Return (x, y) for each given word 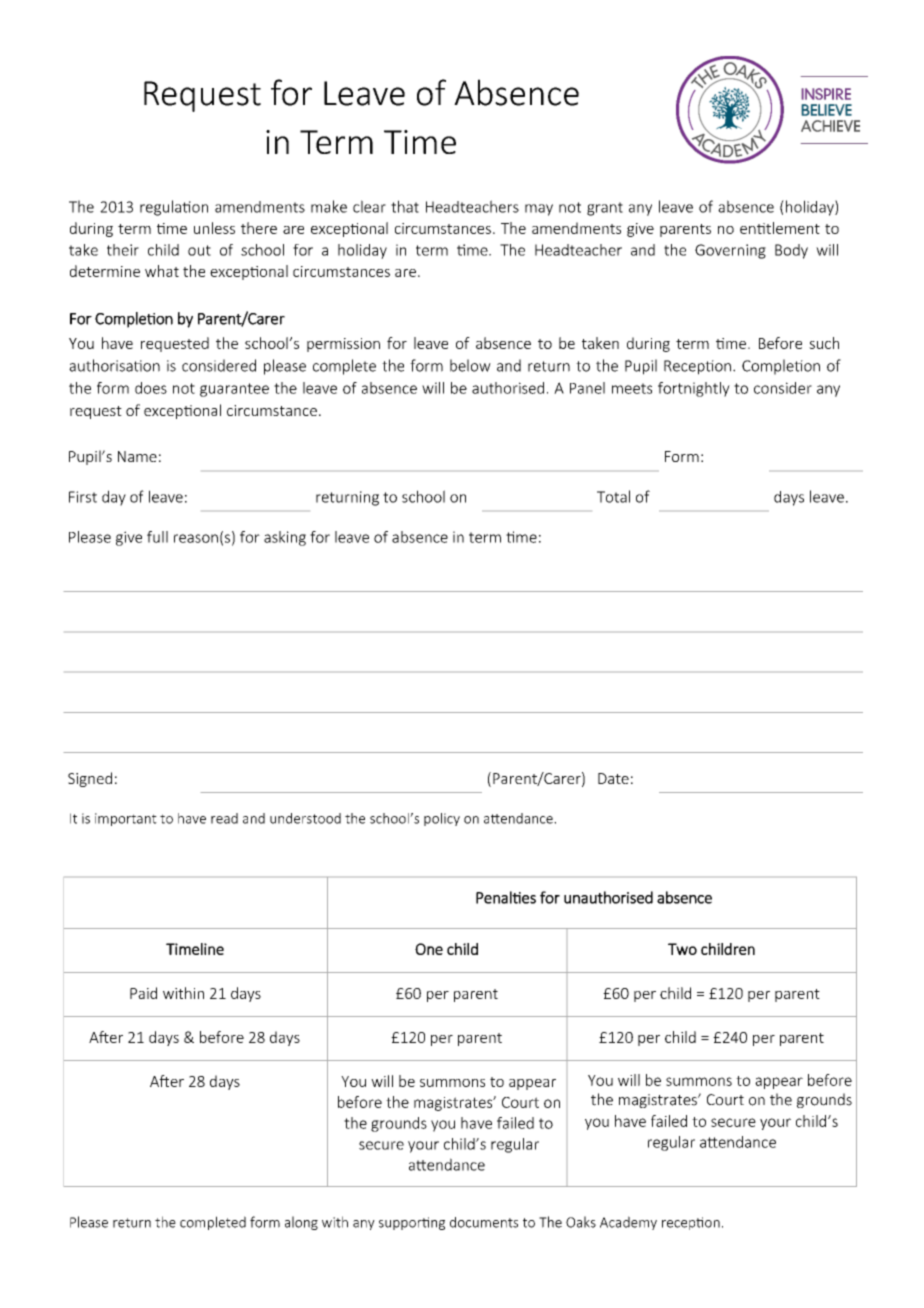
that (405, 206)
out (199, 250)
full (157, 537)
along (301, 1223)
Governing (730, 251)
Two (682, 949)
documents (484, 1222)
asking (285, 538)
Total (613, 496)
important (126, 819)
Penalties (506, 897)
